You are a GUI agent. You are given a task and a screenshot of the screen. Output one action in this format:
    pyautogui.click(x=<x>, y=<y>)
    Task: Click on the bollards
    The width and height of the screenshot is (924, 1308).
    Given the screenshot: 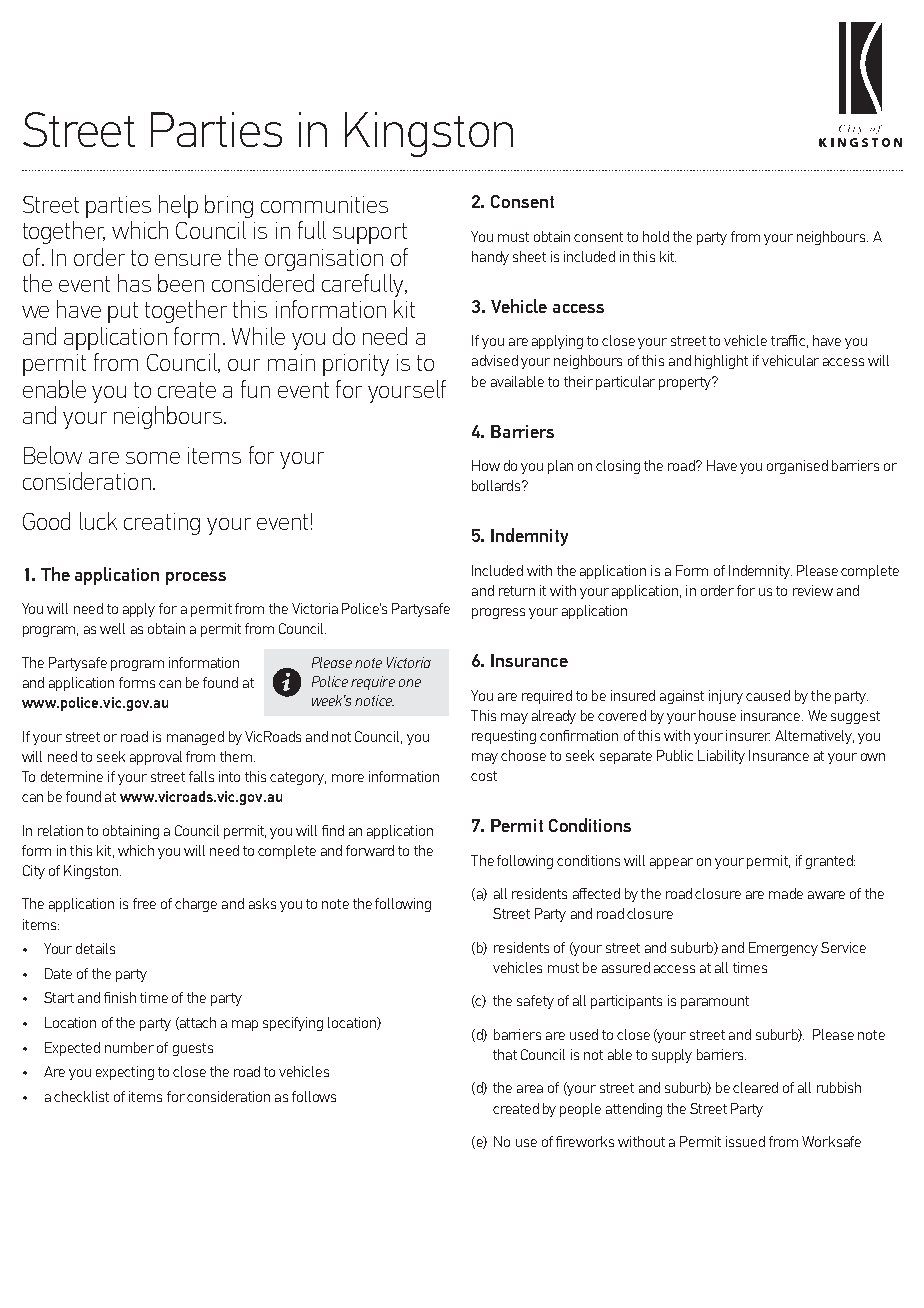 What is the action you would take?
    pyautogui.click(x=497, y=485)
